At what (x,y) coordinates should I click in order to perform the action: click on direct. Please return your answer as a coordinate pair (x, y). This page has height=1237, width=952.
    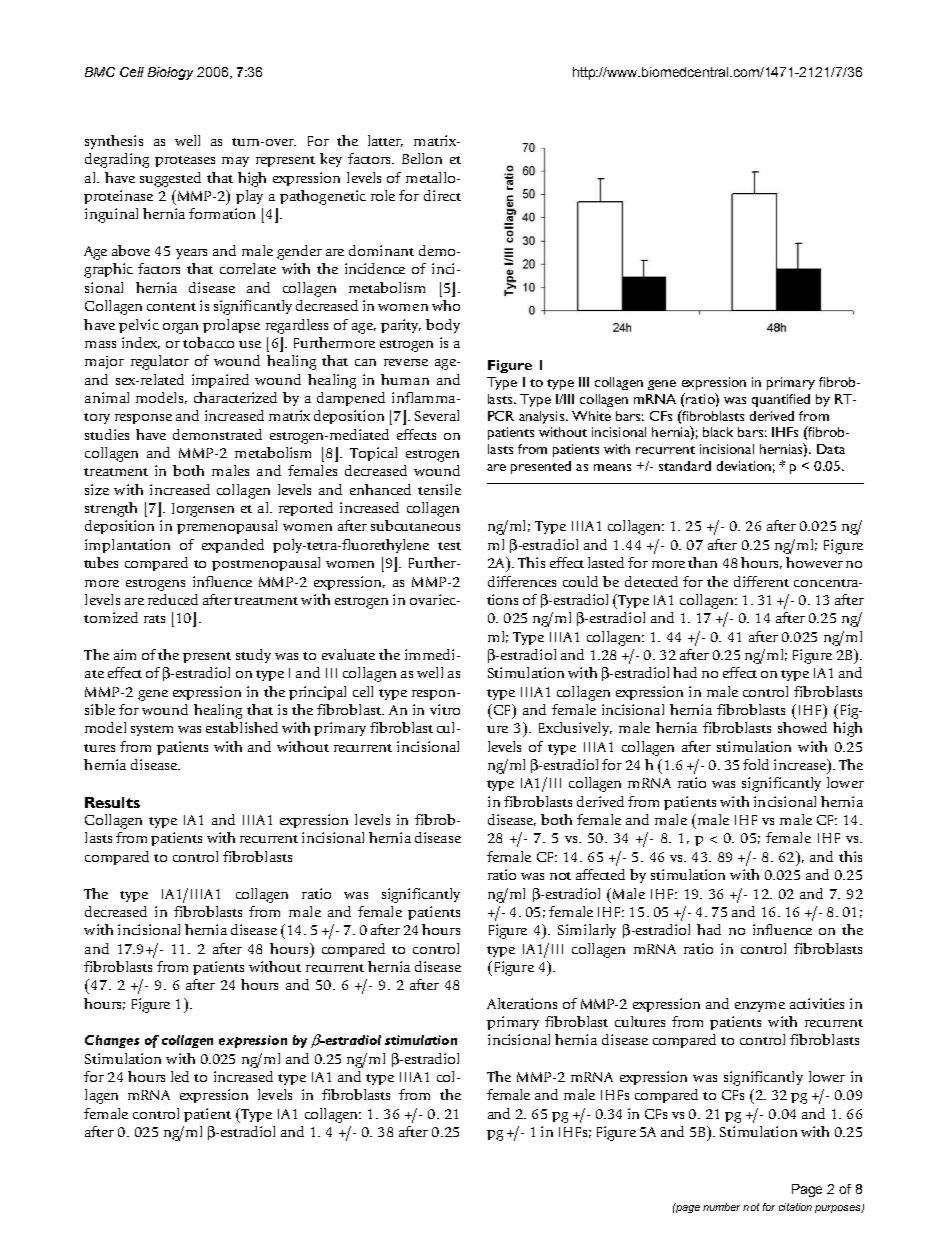
    Looking at the image, I should click on (442, 195).
